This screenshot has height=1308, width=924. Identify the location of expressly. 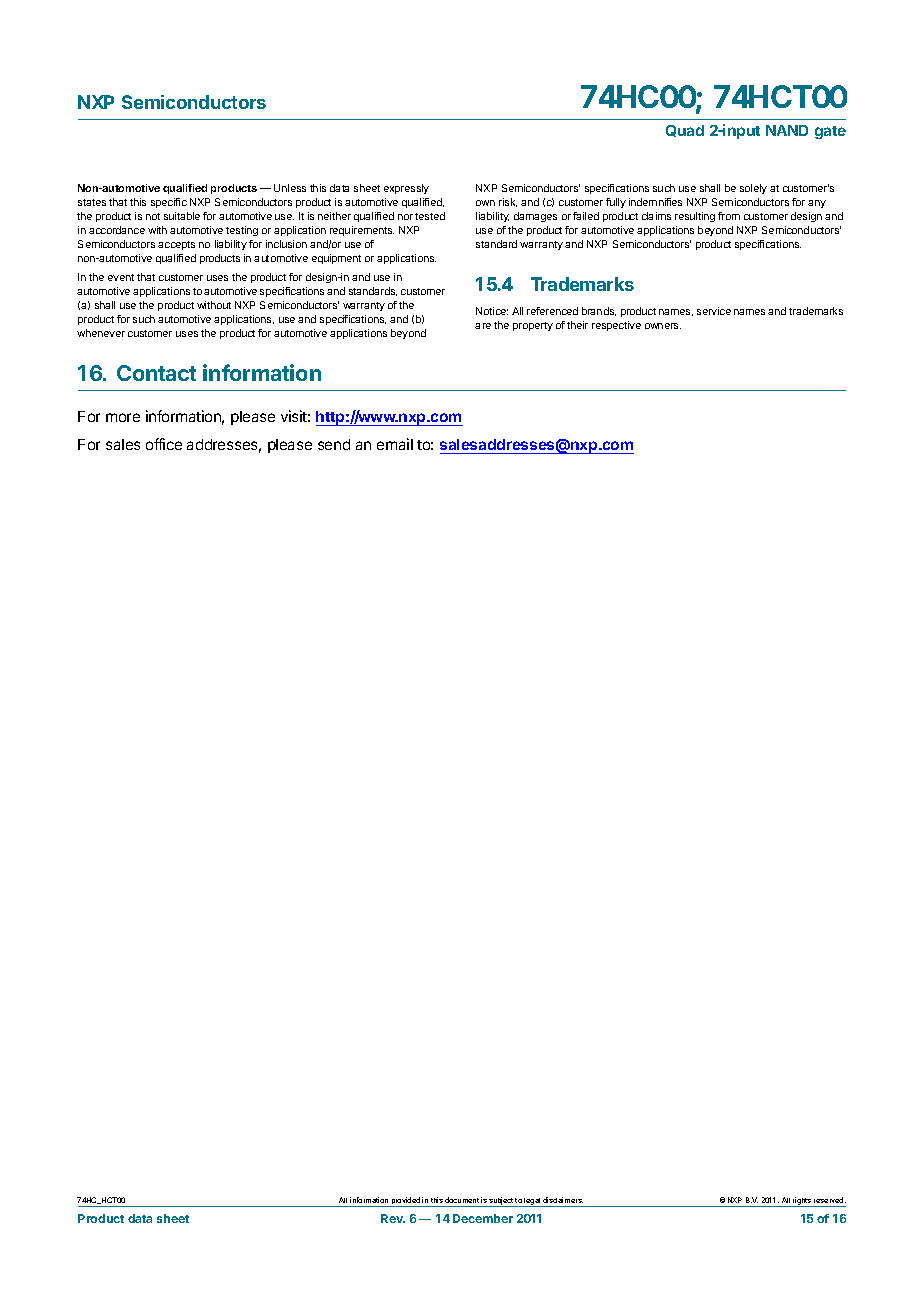
(406, 189).
